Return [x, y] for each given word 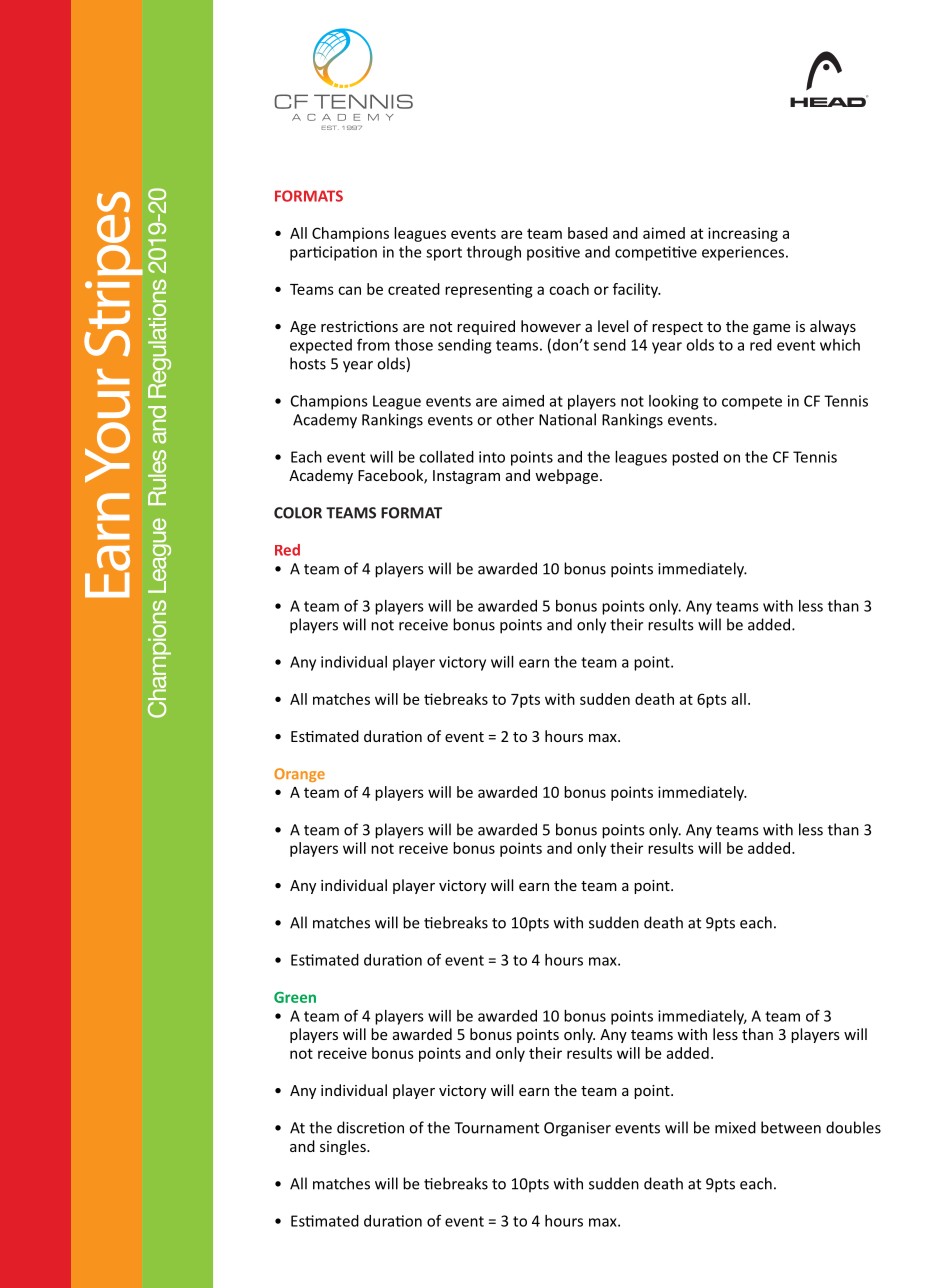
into [492, 457]
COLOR [298, 513]
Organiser [577, 1129]
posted [695, 458]
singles [344, 1147]
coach [569, 289]
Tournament [496, 1128]
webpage [566, 476]
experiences [743, 253]
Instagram [466, 477]
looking [673, 402]
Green [295, 997]
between [791, 1127]
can [349, 290]
